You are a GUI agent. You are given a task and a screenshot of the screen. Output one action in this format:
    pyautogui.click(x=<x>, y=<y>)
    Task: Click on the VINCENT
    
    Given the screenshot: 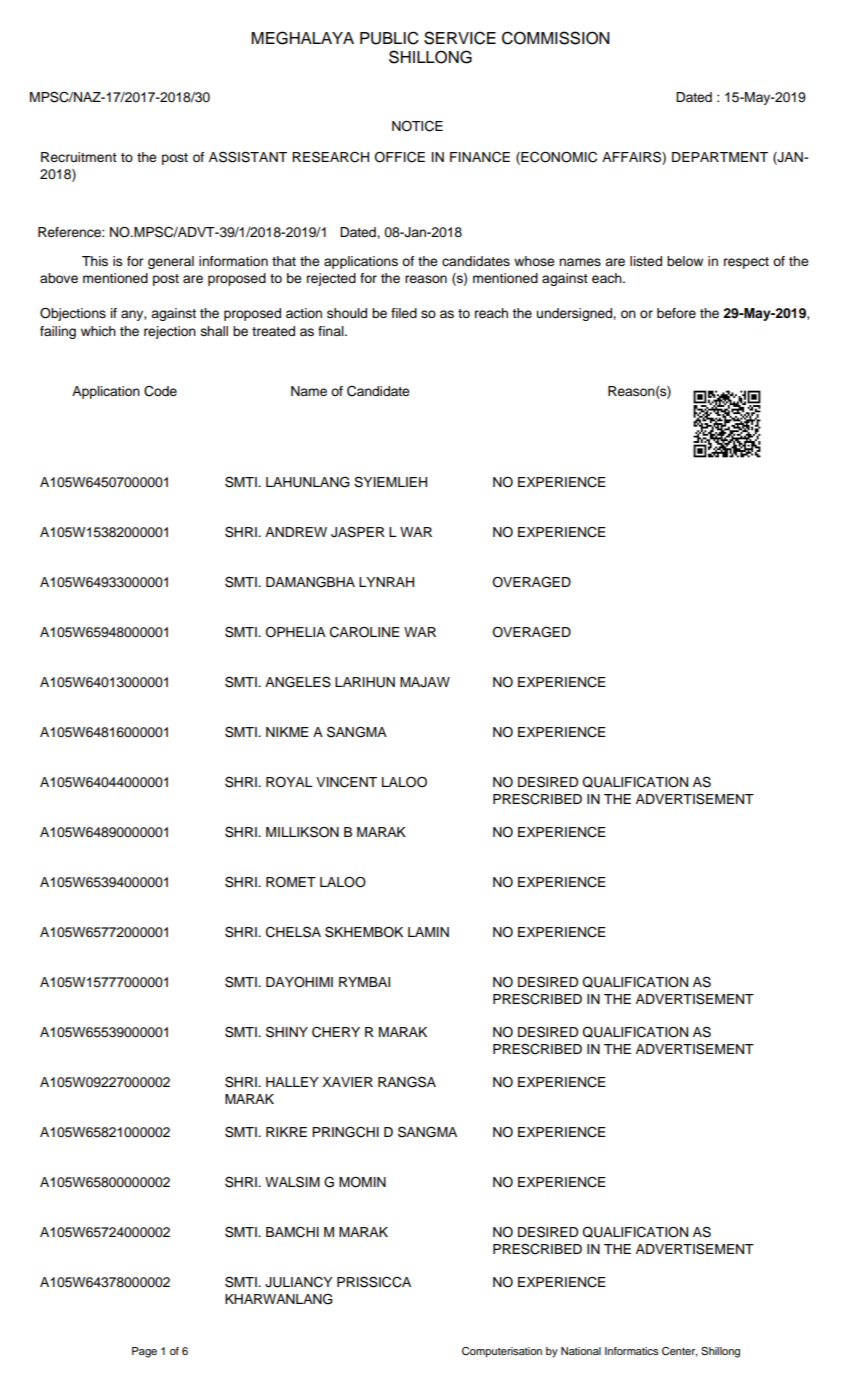 What is the action you would take?
    pyautogui.click(x=346, y=782)
